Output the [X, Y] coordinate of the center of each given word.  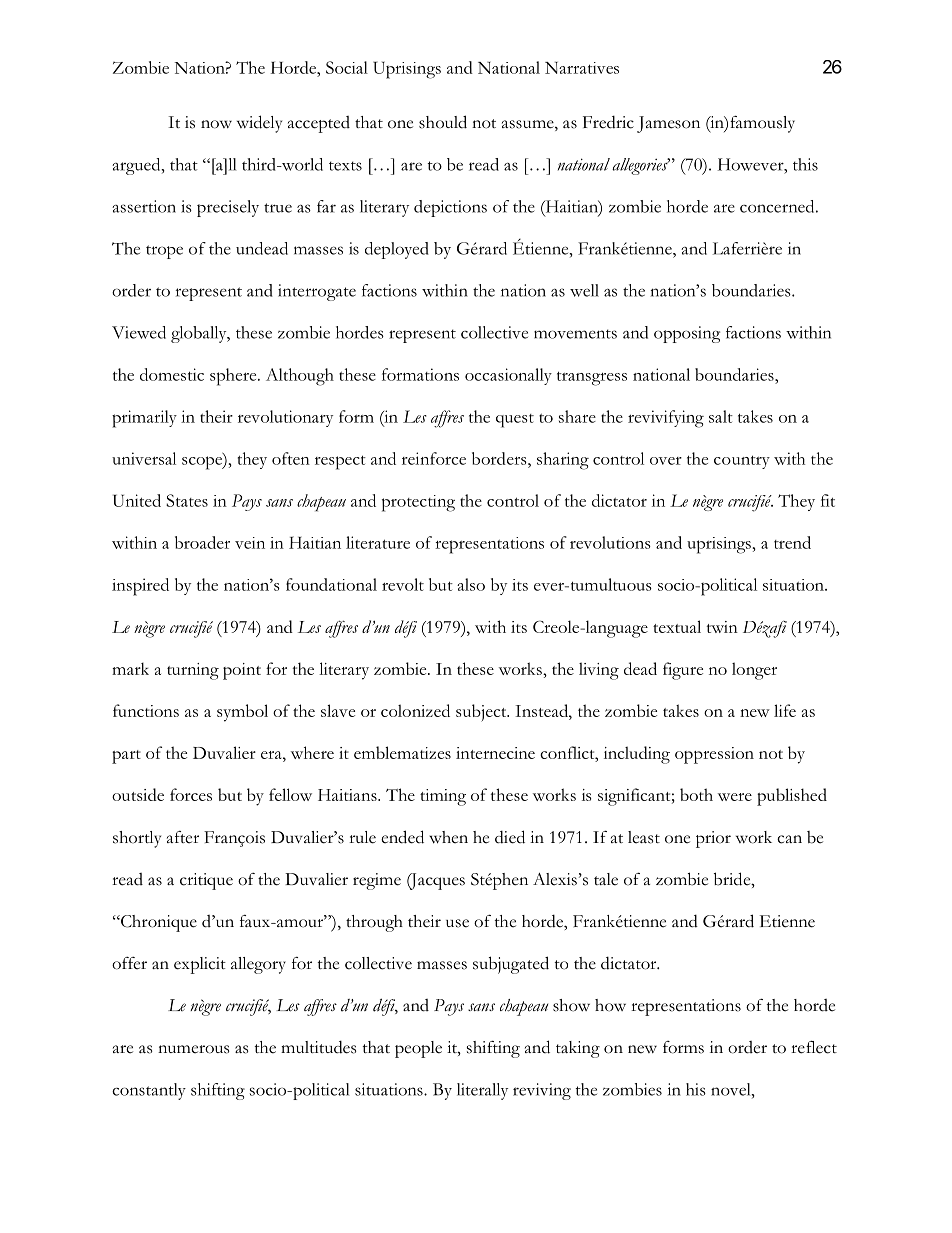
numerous [193, 1049]
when [448, 837]
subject [482, 713]
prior [713, 839]
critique [206, 881]
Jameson [668, 124]
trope [164, 252]
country [742, 462]
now [216, 124]
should [443, 122]
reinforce [434, 458]
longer [754, 671]
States [187, 500]
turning [193, 671]
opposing [687, 334]
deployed [397, 250]
